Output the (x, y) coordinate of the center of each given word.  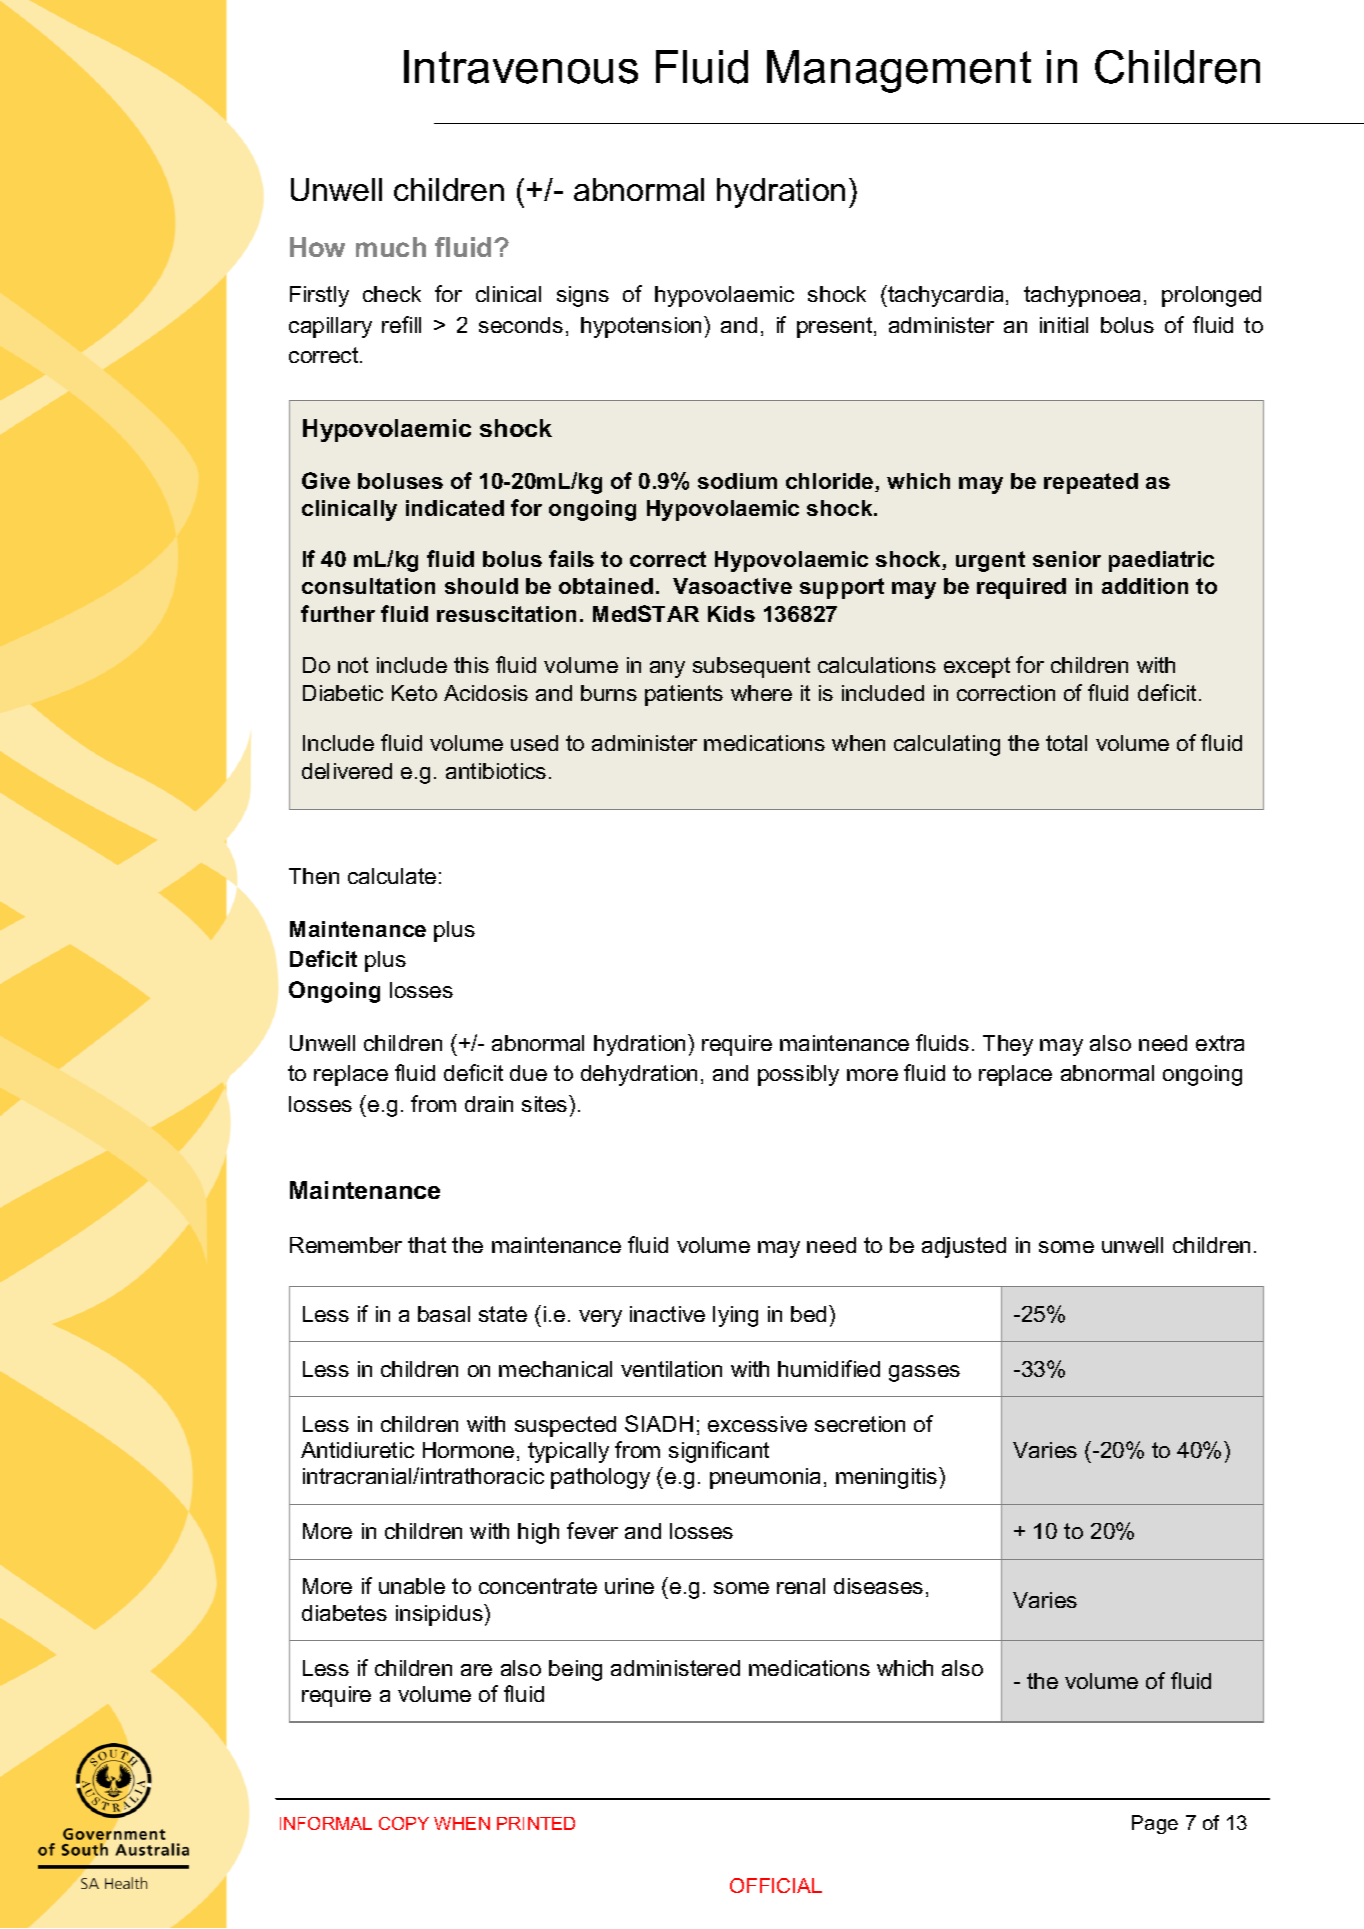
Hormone (468, 1450)
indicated (455, 508)
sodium (737, 481)
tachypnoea (1082, 296)
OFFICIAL (776, 1885)
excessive (757, 1424)
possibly (798, 1075)
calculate (392, 876)
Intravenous (521, 67)
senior (1067, 559)
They (1008, 1045)
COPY (404, 1823)
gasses (924, 1373)
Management (899, 71)
